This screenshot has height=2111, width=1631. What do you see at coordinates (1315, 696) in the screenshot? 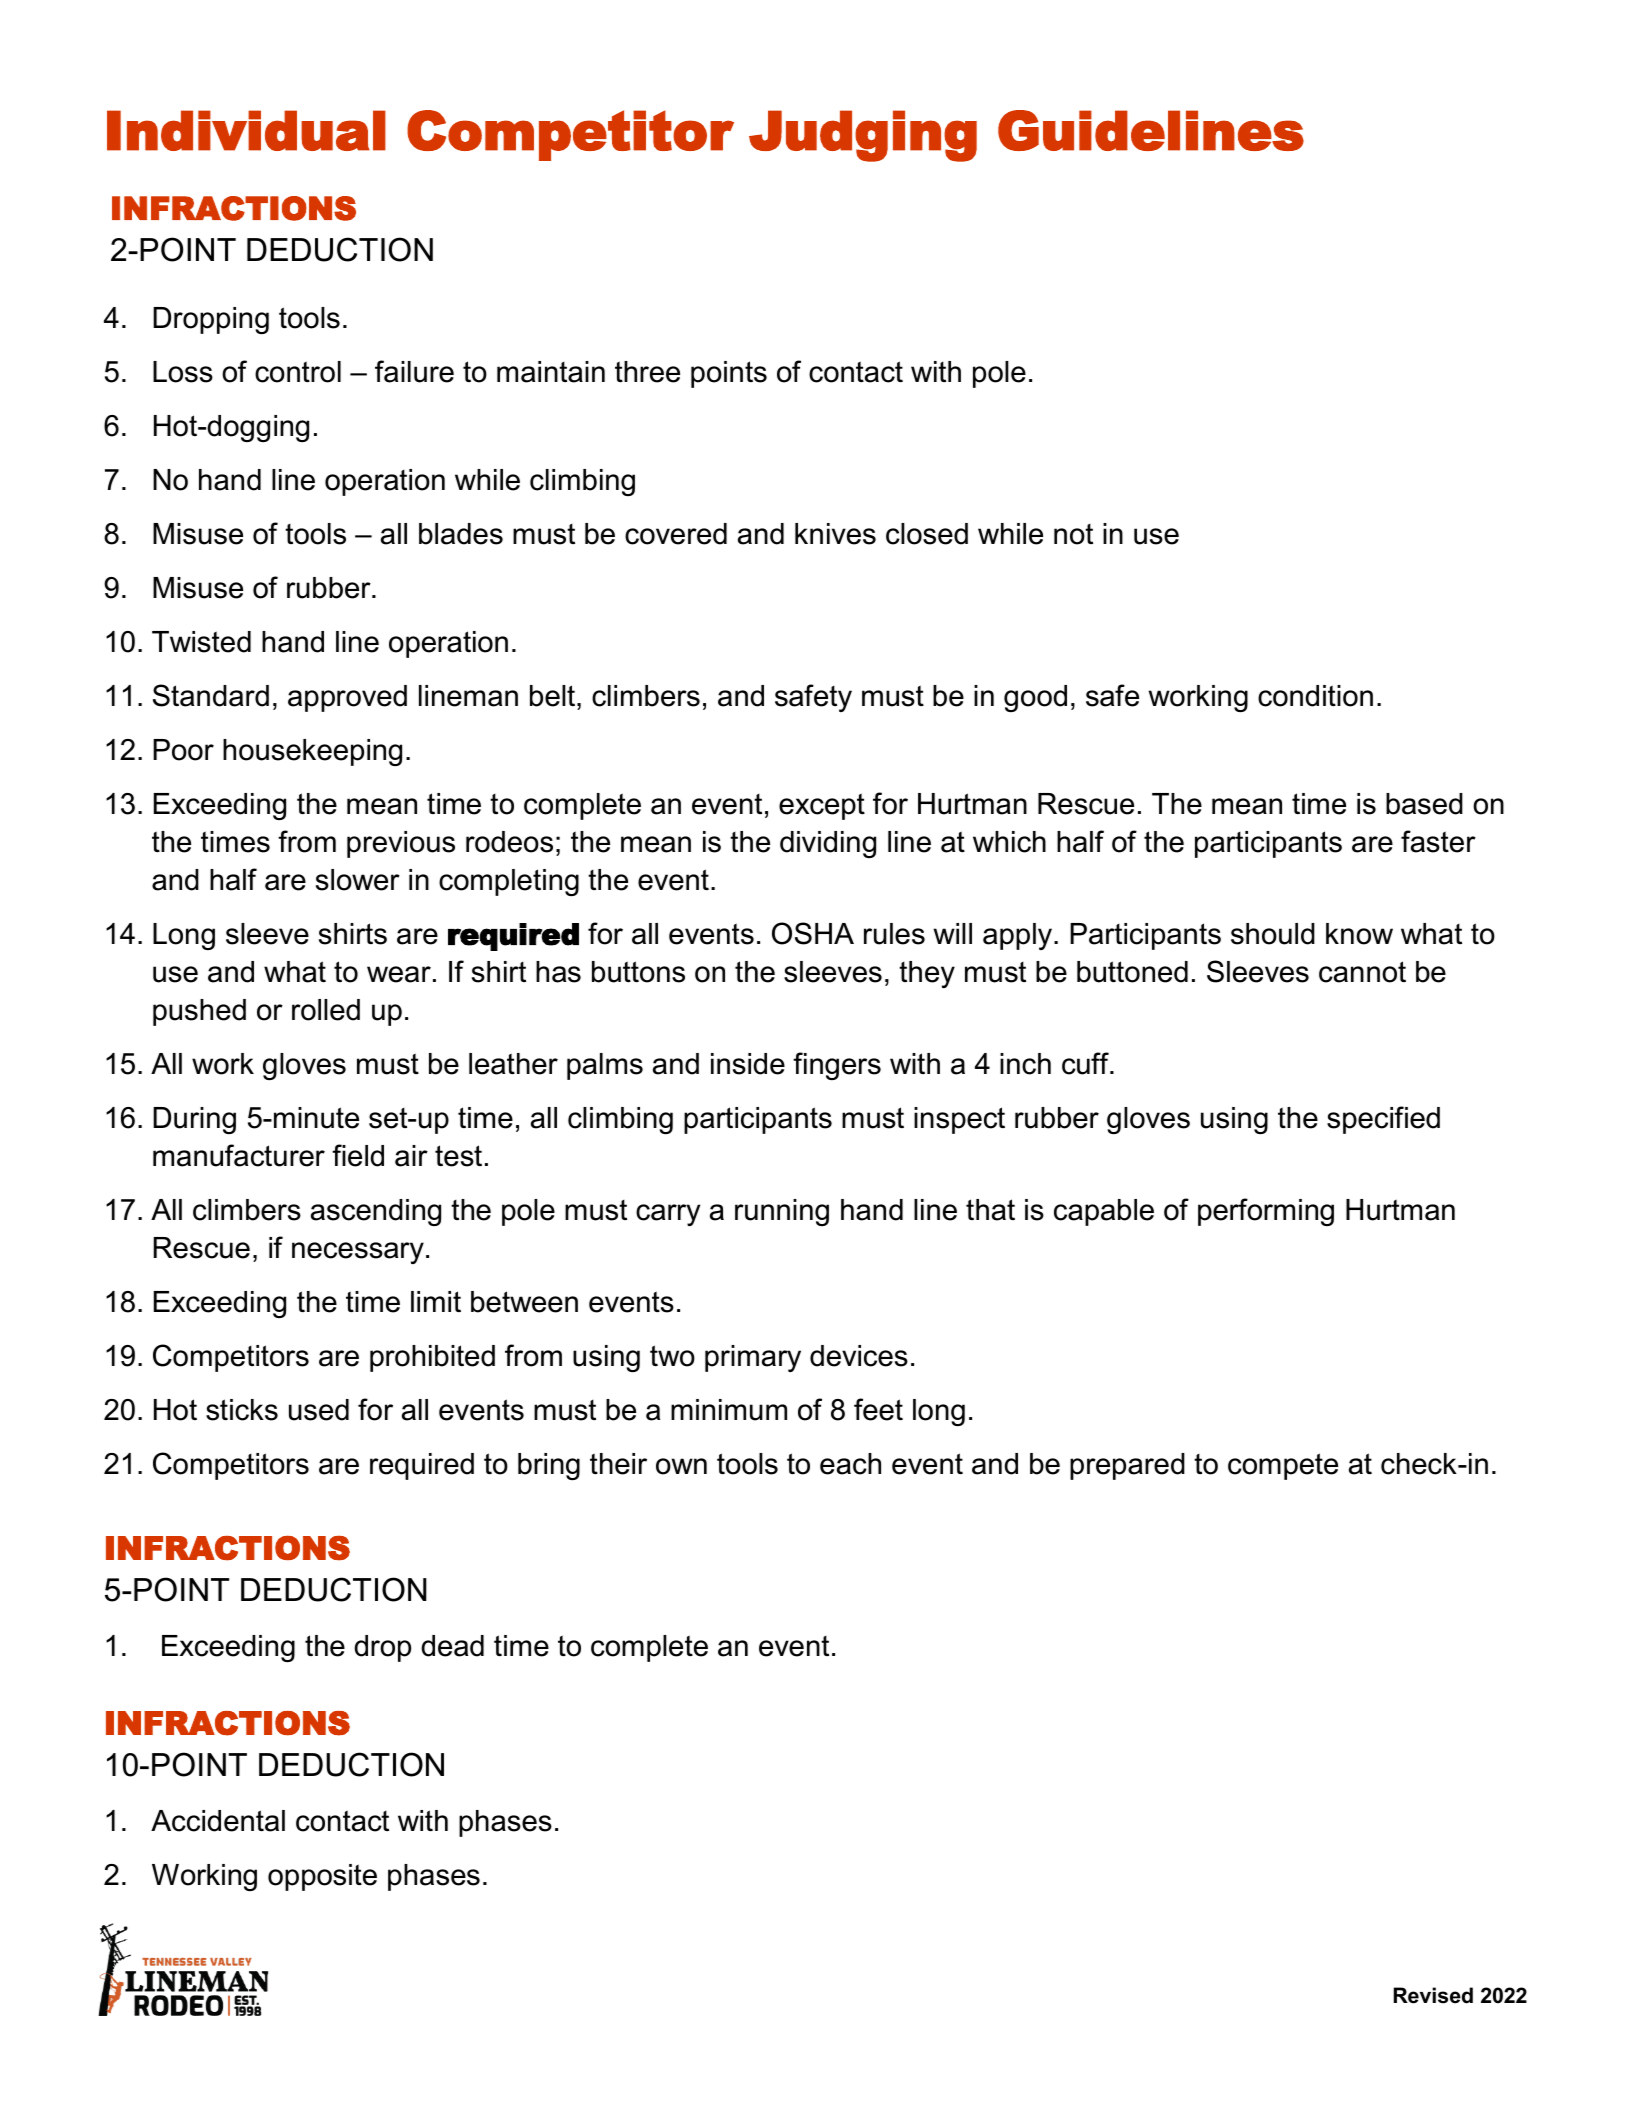
I see `condition` at bounding box center [1315, 696].
